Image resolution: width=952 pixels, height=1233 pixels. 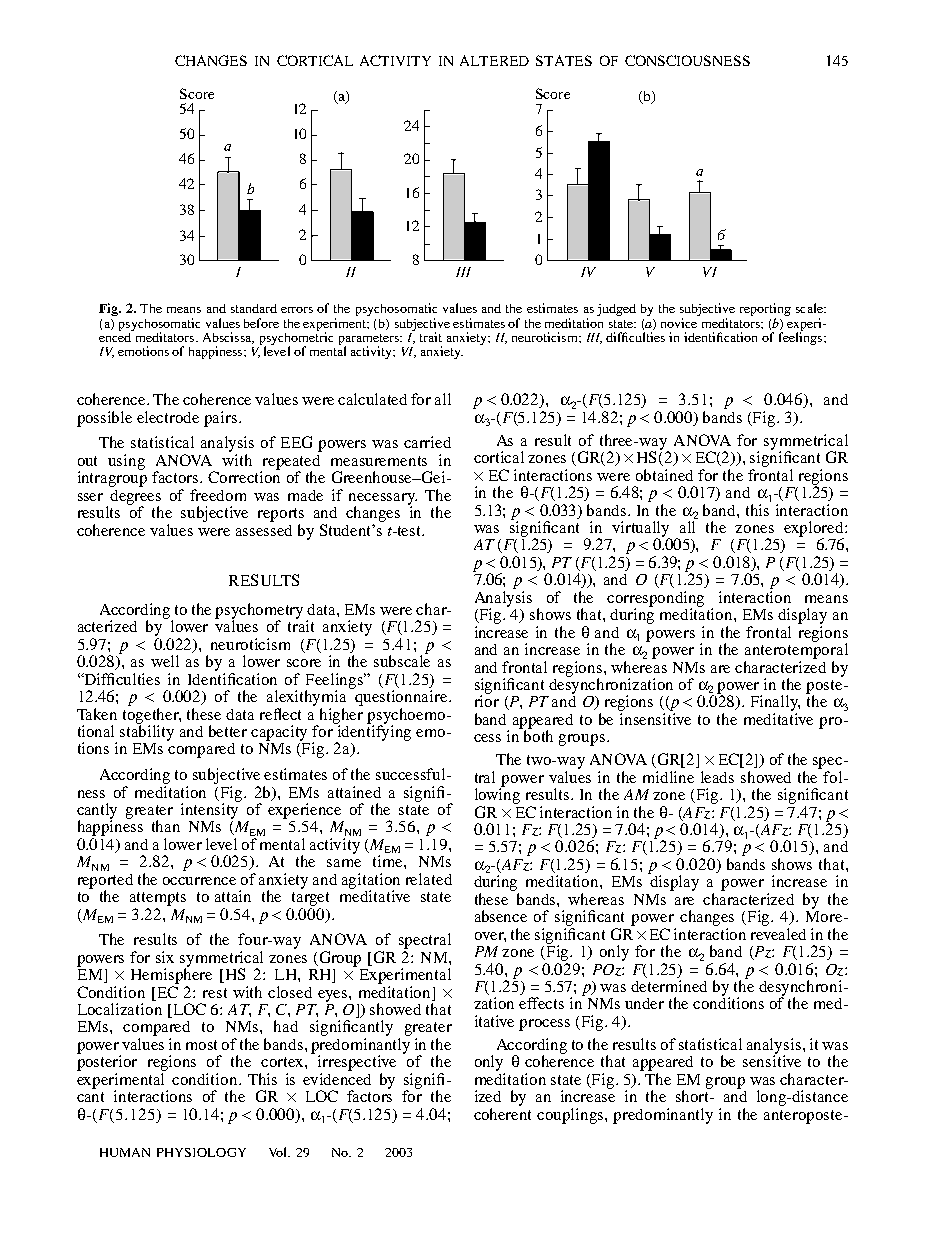 What do you see at coordinates (201, 1152) in the screenshot?
I see `PHYSIOLOGY` at bounding box center [201, 1152].
